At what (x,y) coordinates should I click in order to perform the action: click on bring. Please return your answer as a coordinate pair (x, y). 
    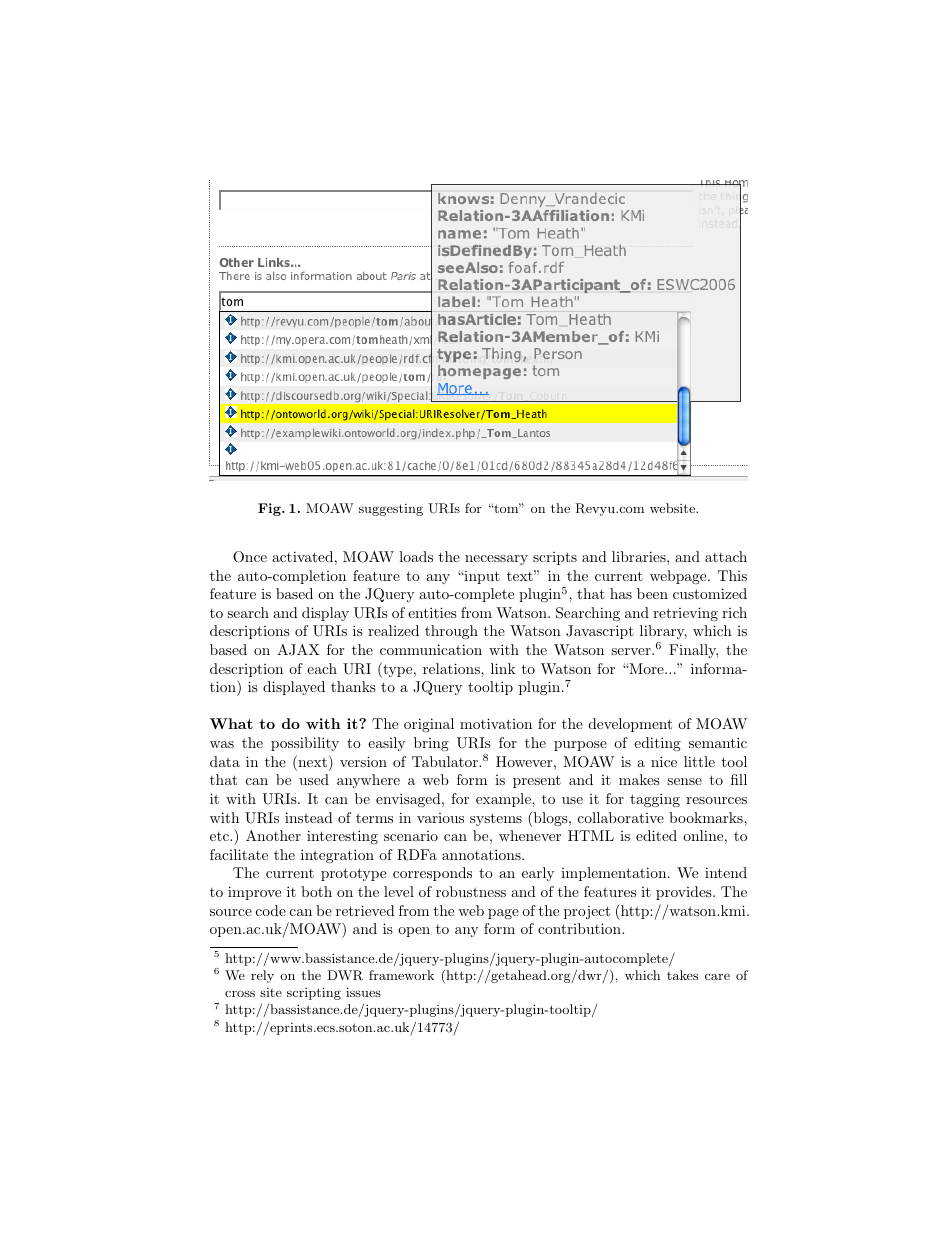
    Looking at the image, I should click on (431, 744).
